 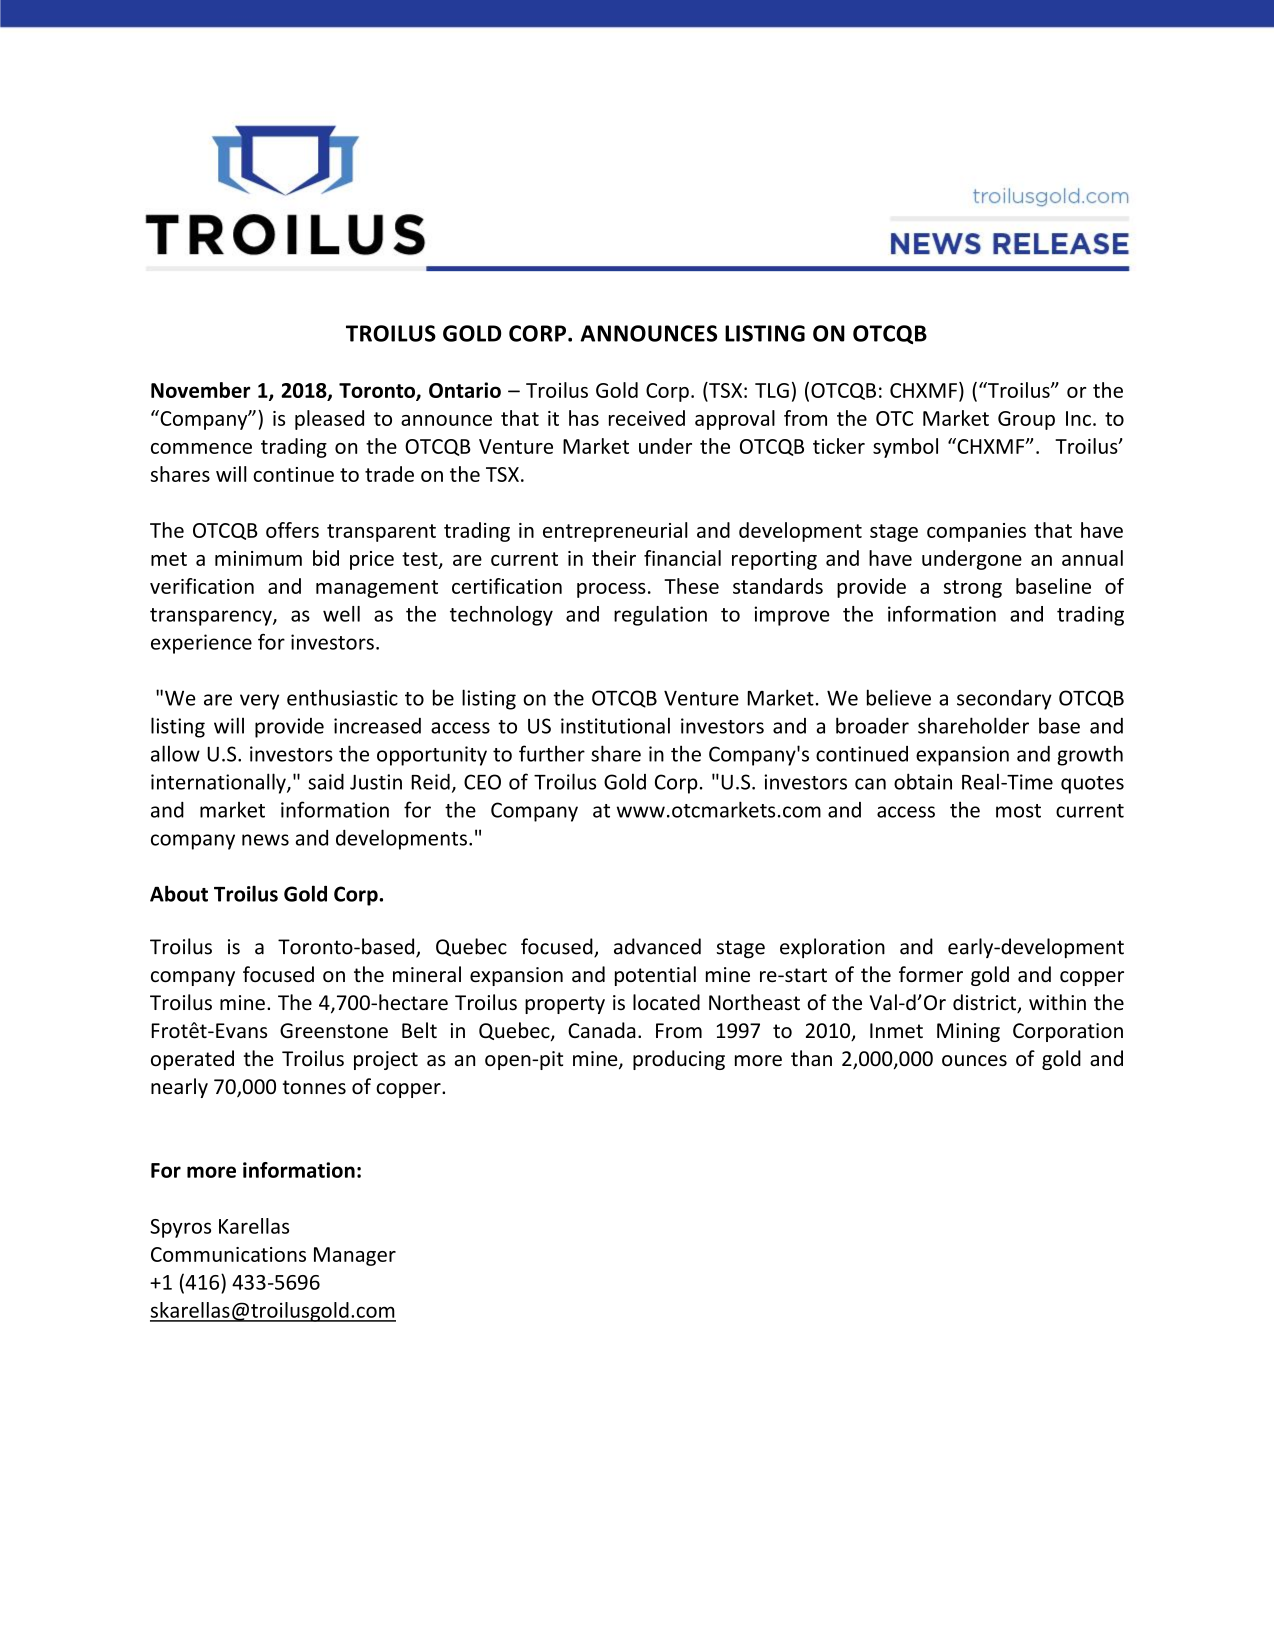 What do you see at coordinates (647, 418) in the screenshot?
I see `received` at bounding box center [647, 418].
